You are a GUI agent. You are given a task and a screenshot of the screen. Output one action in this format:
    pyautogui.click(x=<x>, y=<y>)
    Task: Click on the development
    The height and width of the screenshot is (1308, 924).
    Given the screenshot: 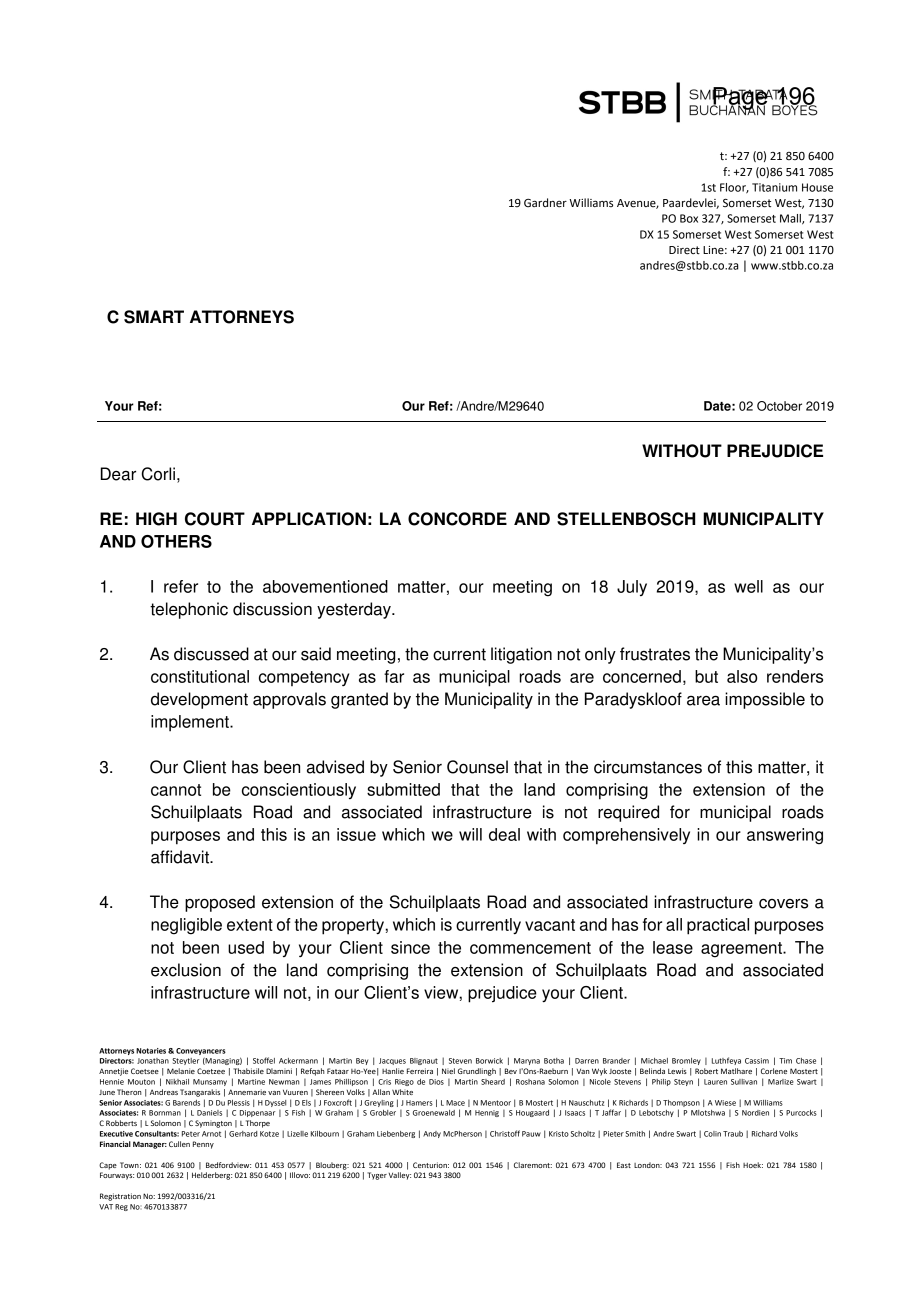 What is the action you would take?
    pyautogui.click(x=199, y=700)
